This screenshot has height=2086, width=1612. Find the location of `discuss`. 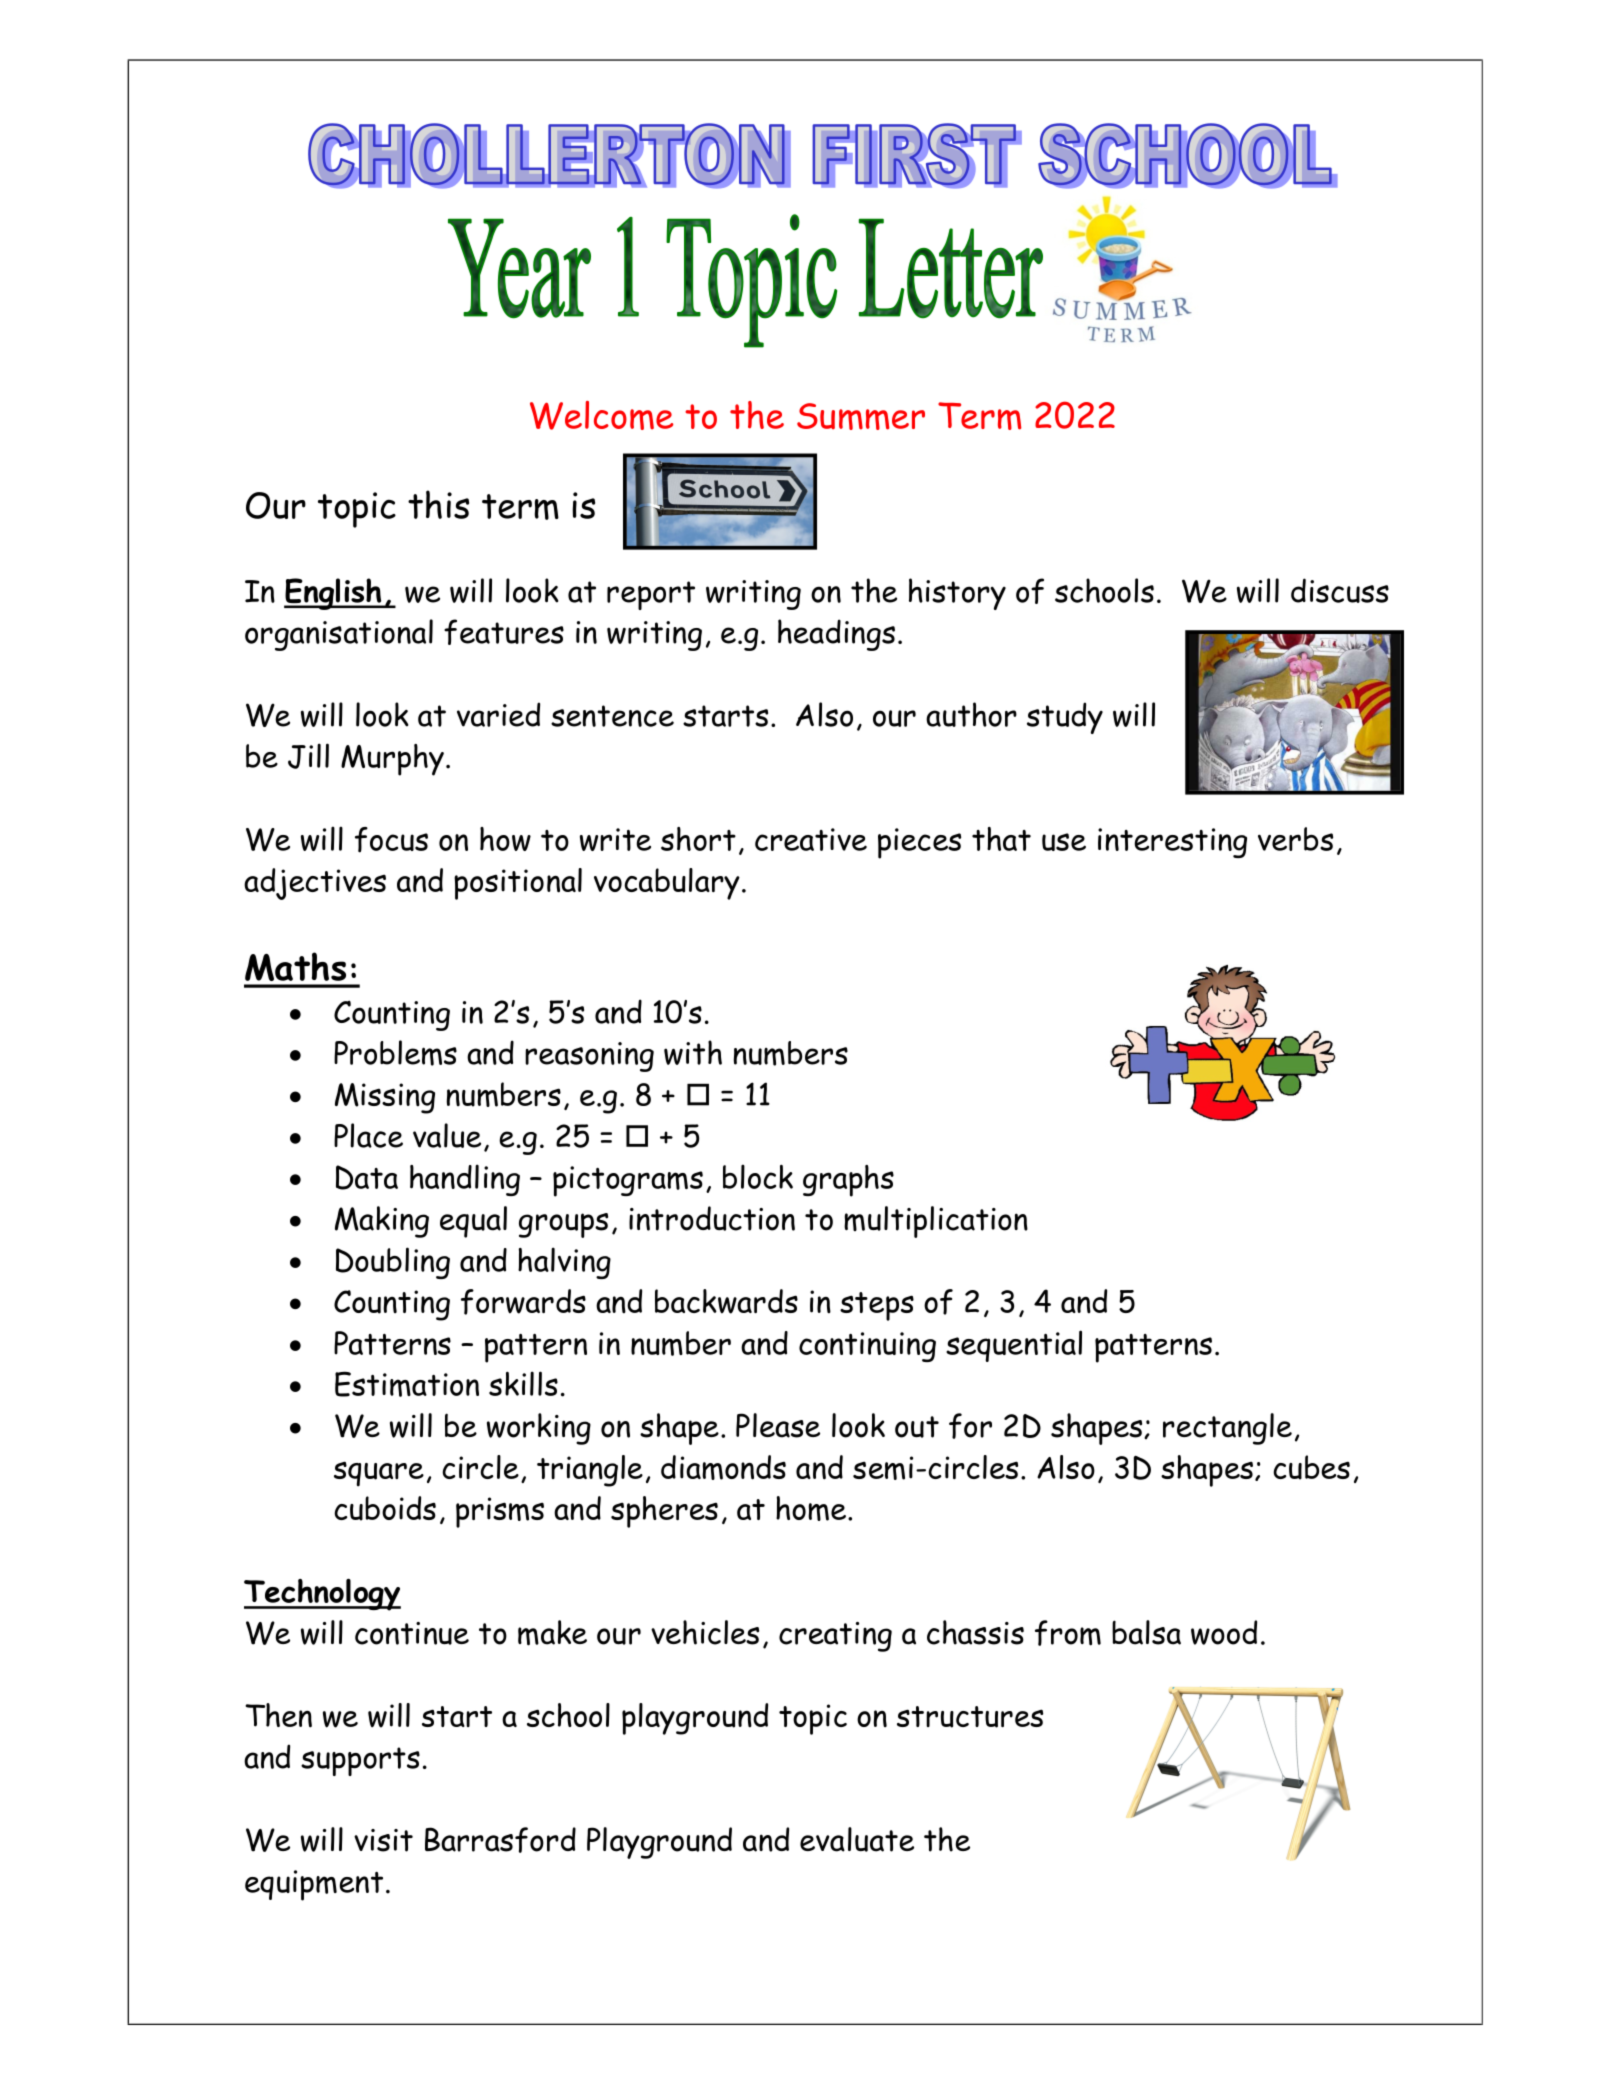

discuss is located at coordinates (1340, 590).
